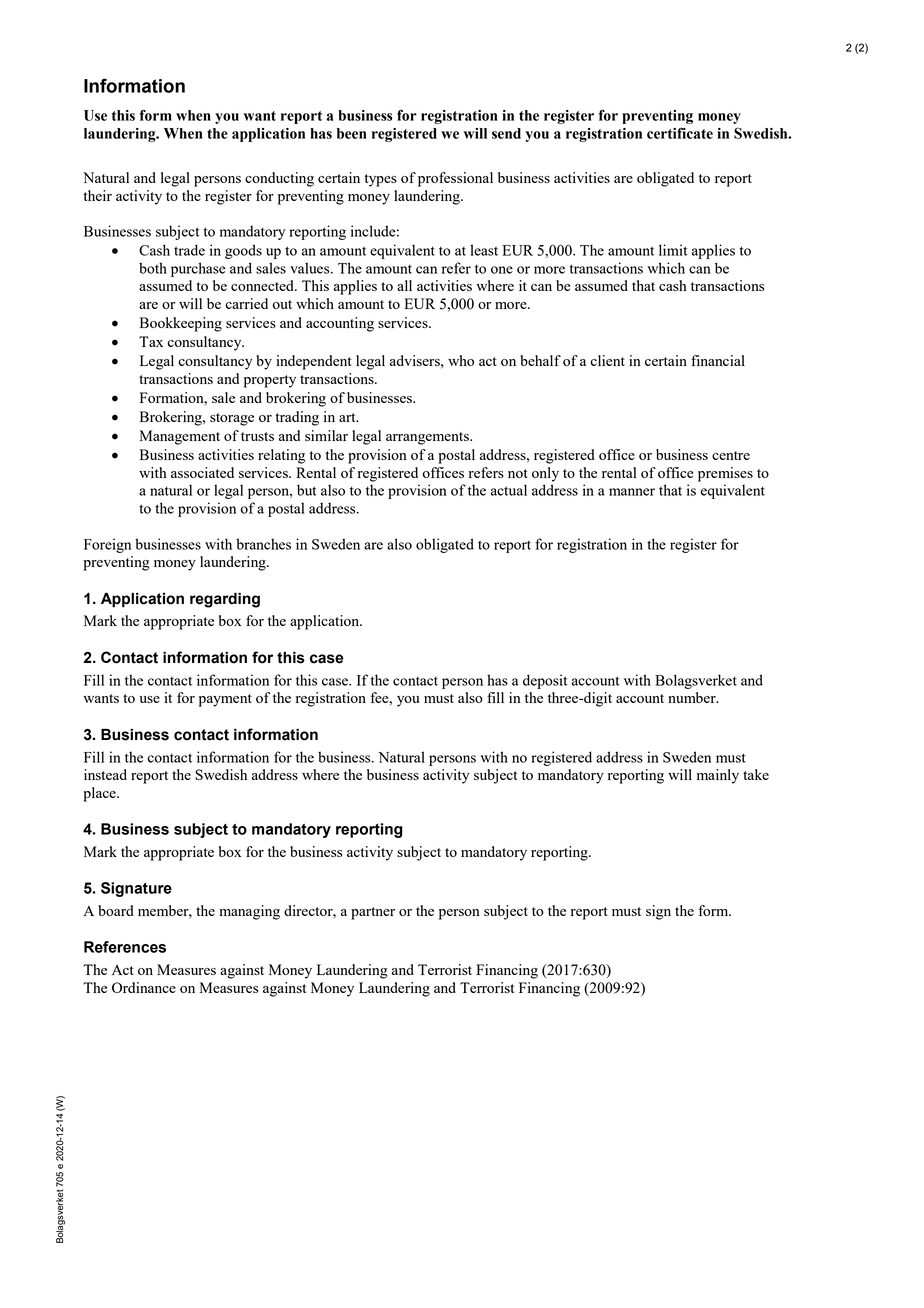 This document has width=924, height=1308. I want to click on professional, so click(455, 179).
